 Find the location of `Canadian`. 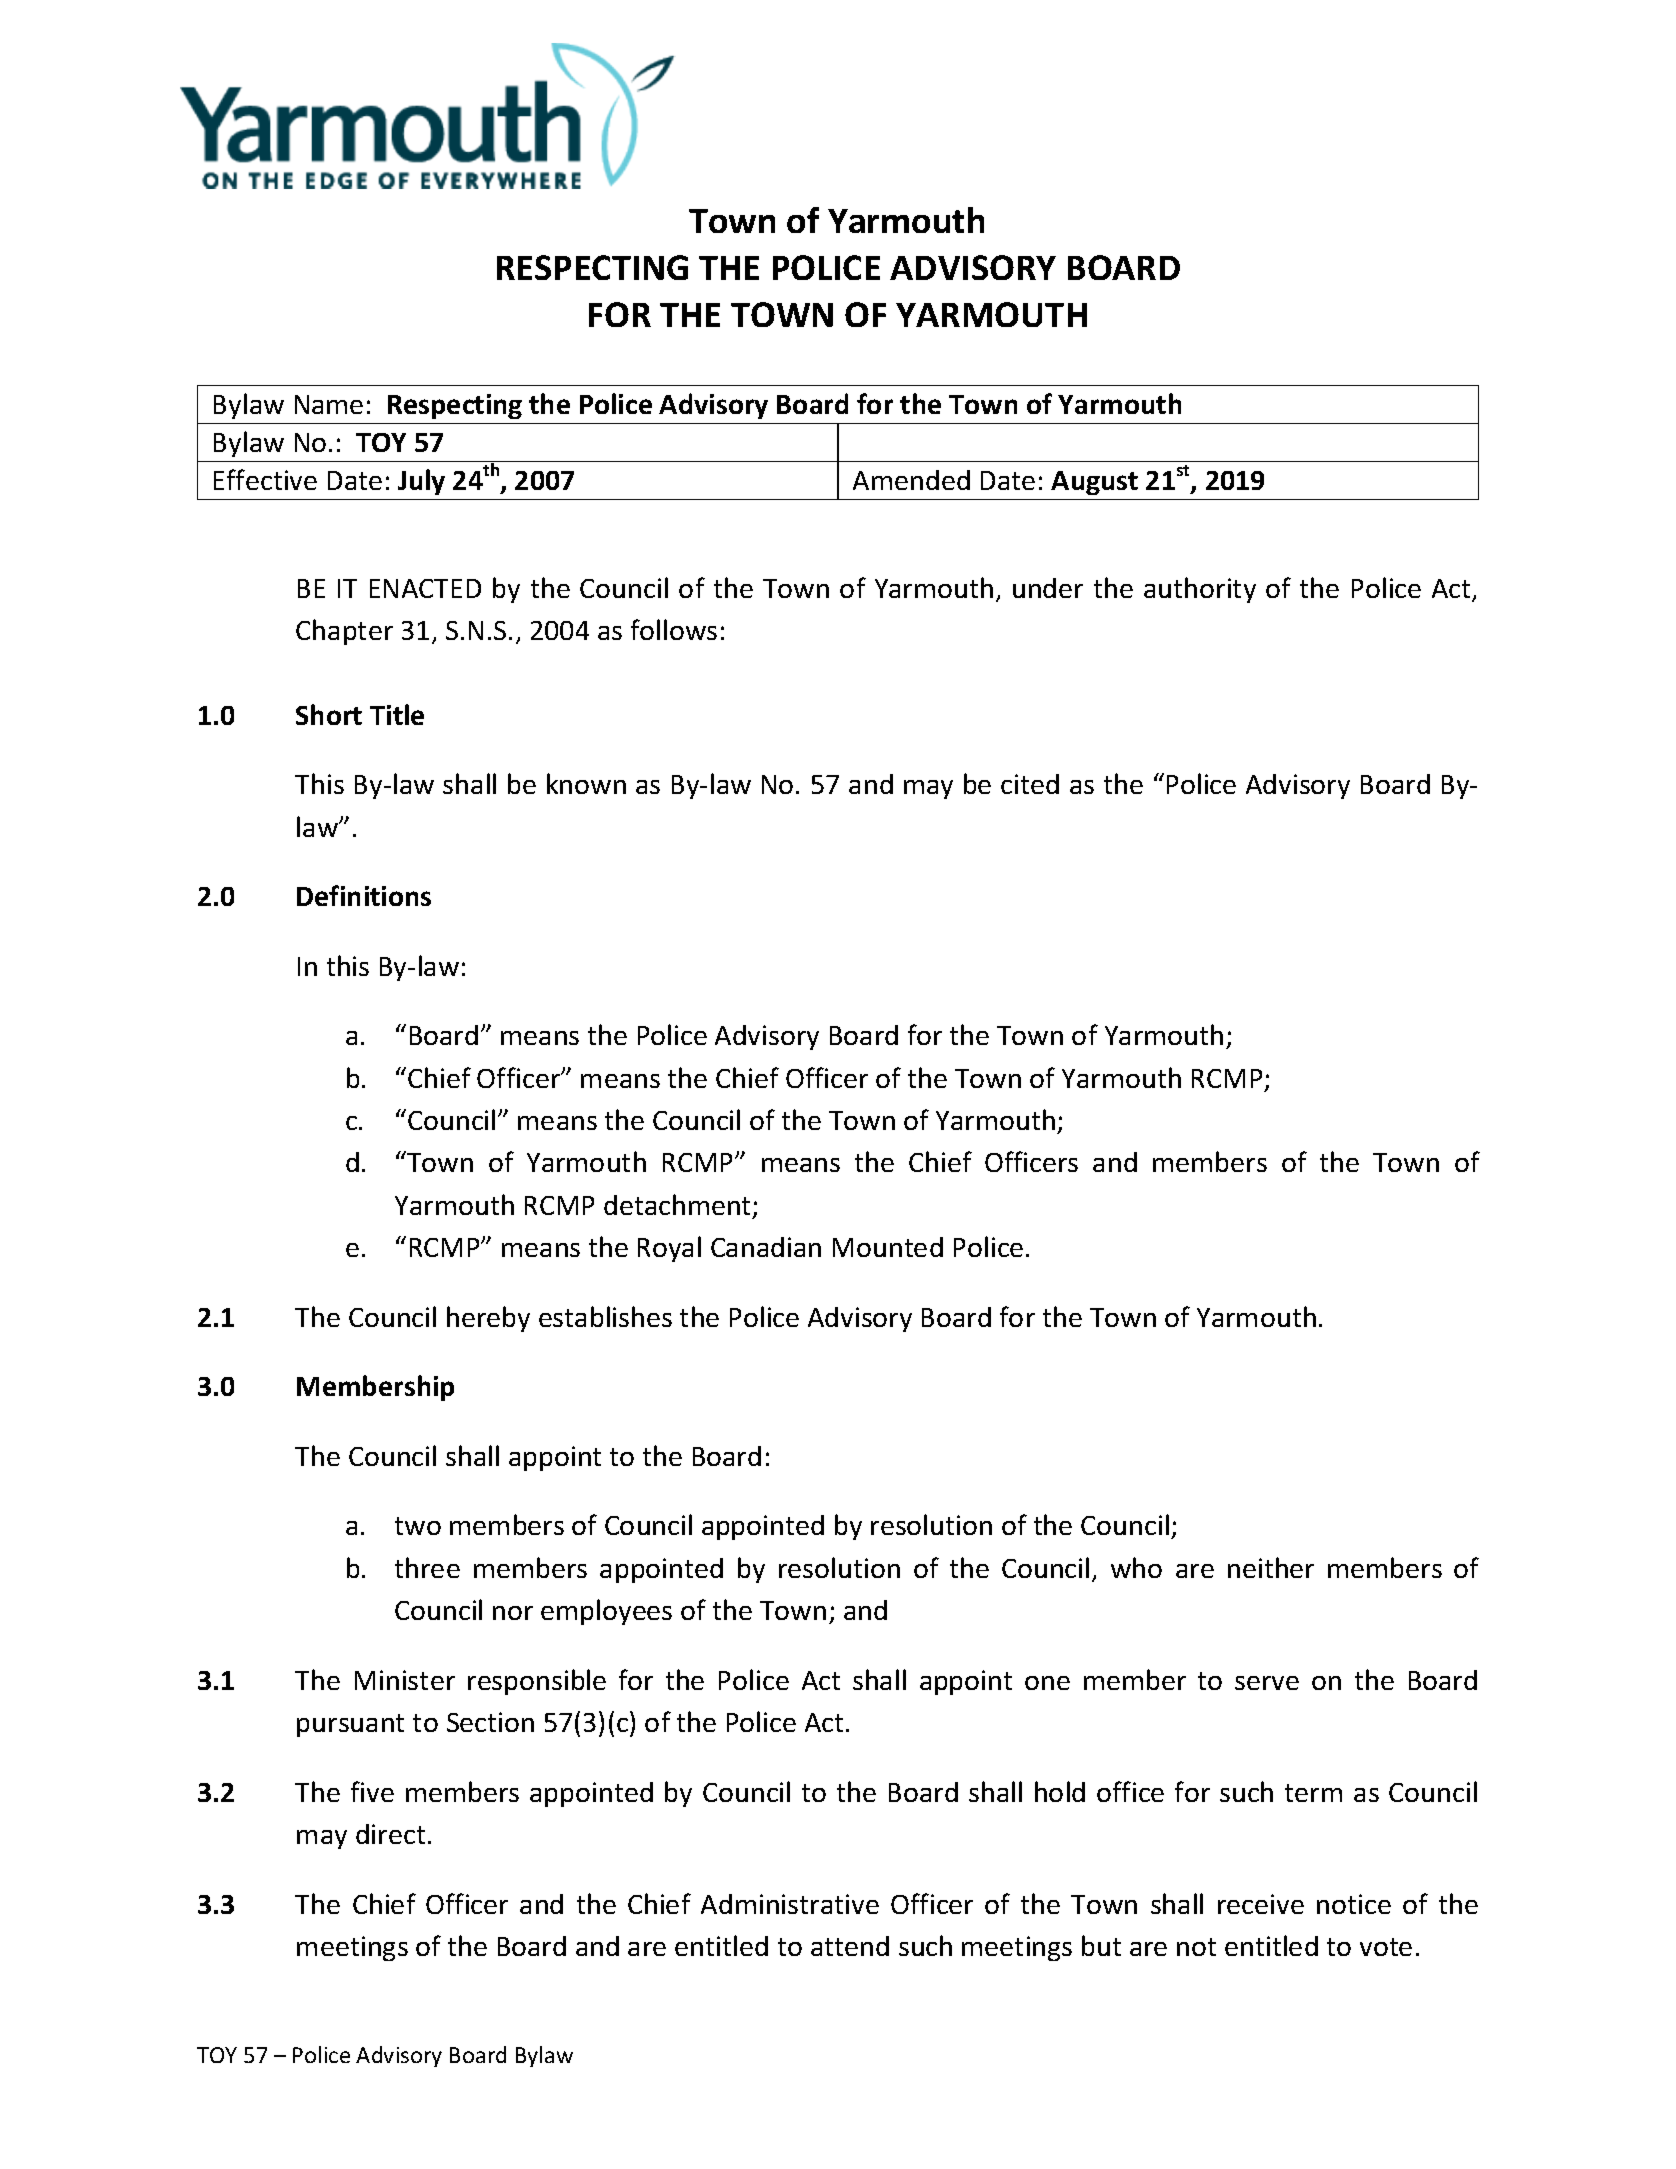

Canadian is located at coordinates (766, 1247).
